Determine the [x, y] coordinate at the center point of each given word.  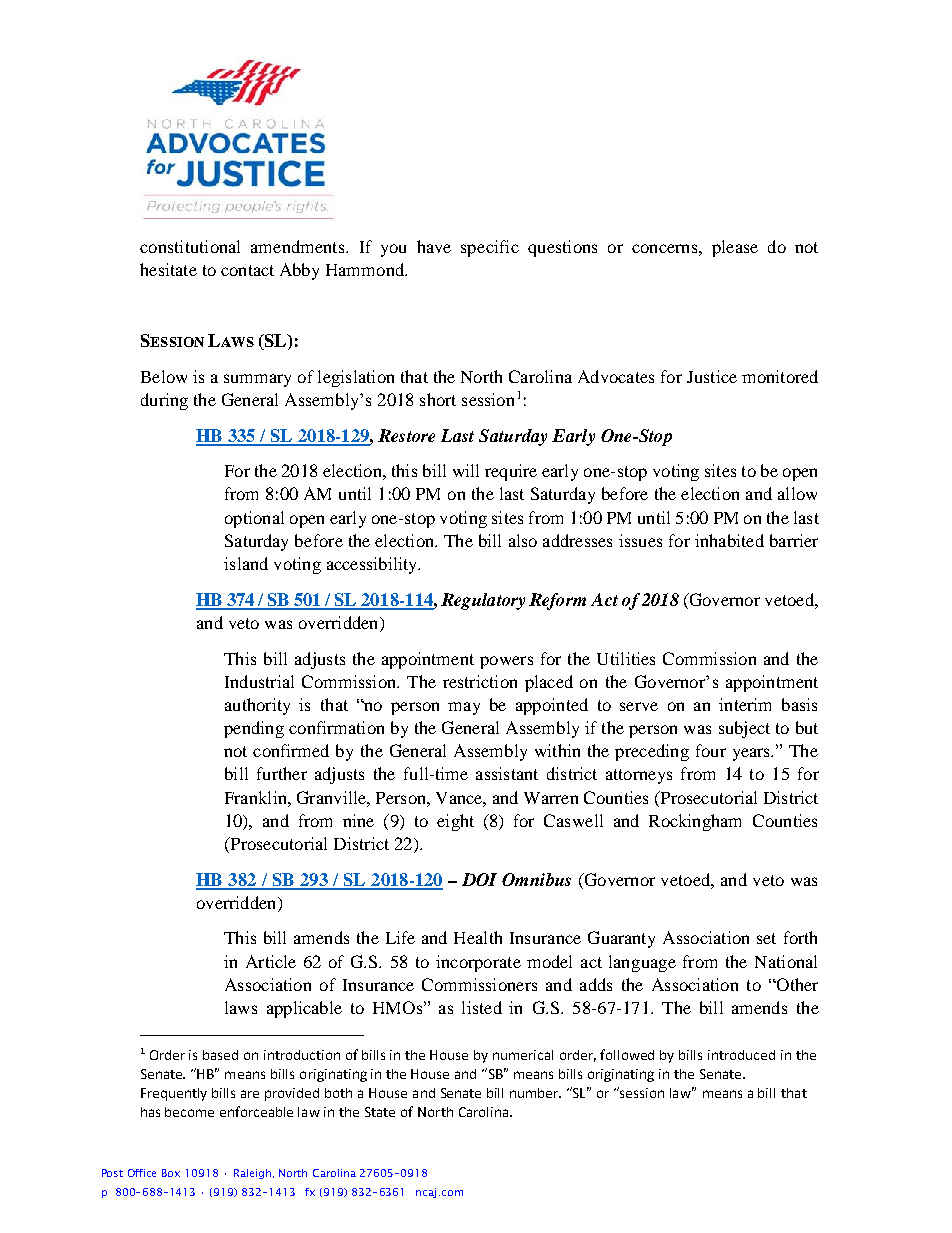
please [735, 248]
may [464, 708]
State [380, 1112]
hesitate [168, 269]
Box [171, 1173]
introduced [741, 1055]
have [434, 246]
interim [745, 704]
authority [257, 706]
